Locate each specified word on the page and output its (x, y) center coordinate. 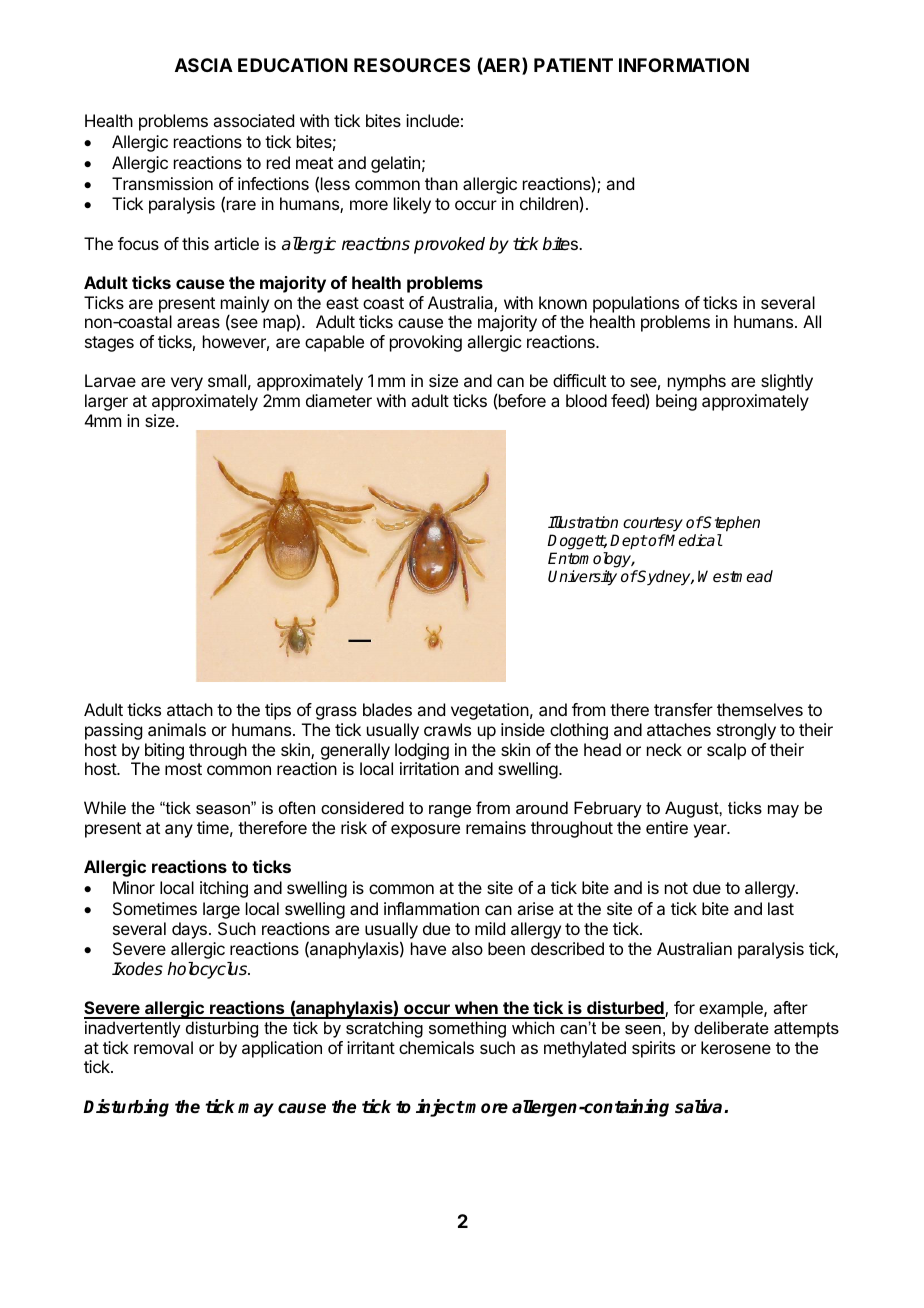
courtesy (653, 526)
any (179, 831)
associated (253, 120)
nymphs (697, 382)
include (432, 120)
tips (278, 711)
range (450, 811)
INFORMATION (684, 65)
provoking (426, 343)
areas (198, 323)
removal (163, 1047)
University (582, 578)
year (711, 831)
